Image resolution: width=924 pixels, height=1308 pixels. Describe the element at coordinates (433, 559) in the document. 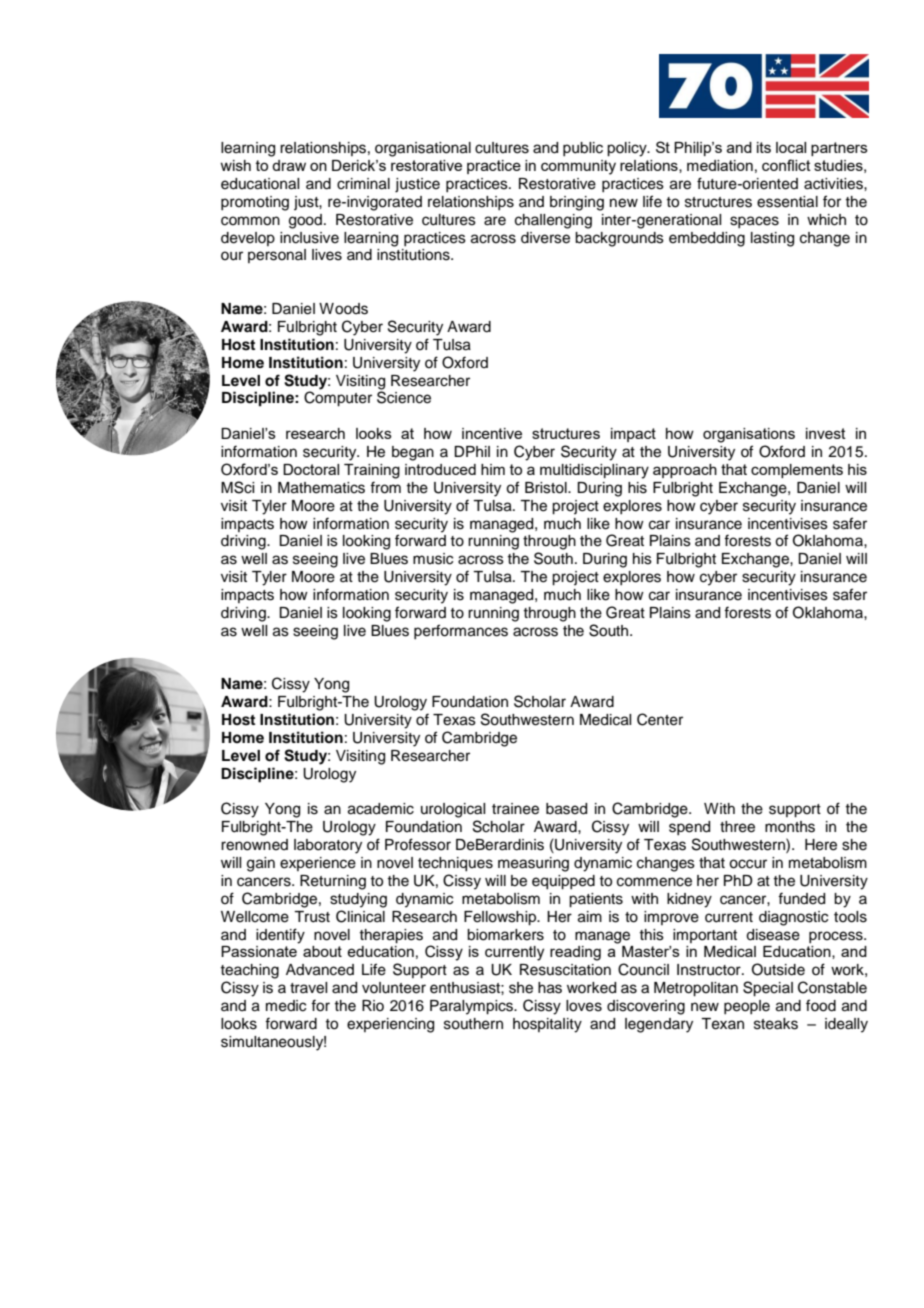

I see `music` at that location.
